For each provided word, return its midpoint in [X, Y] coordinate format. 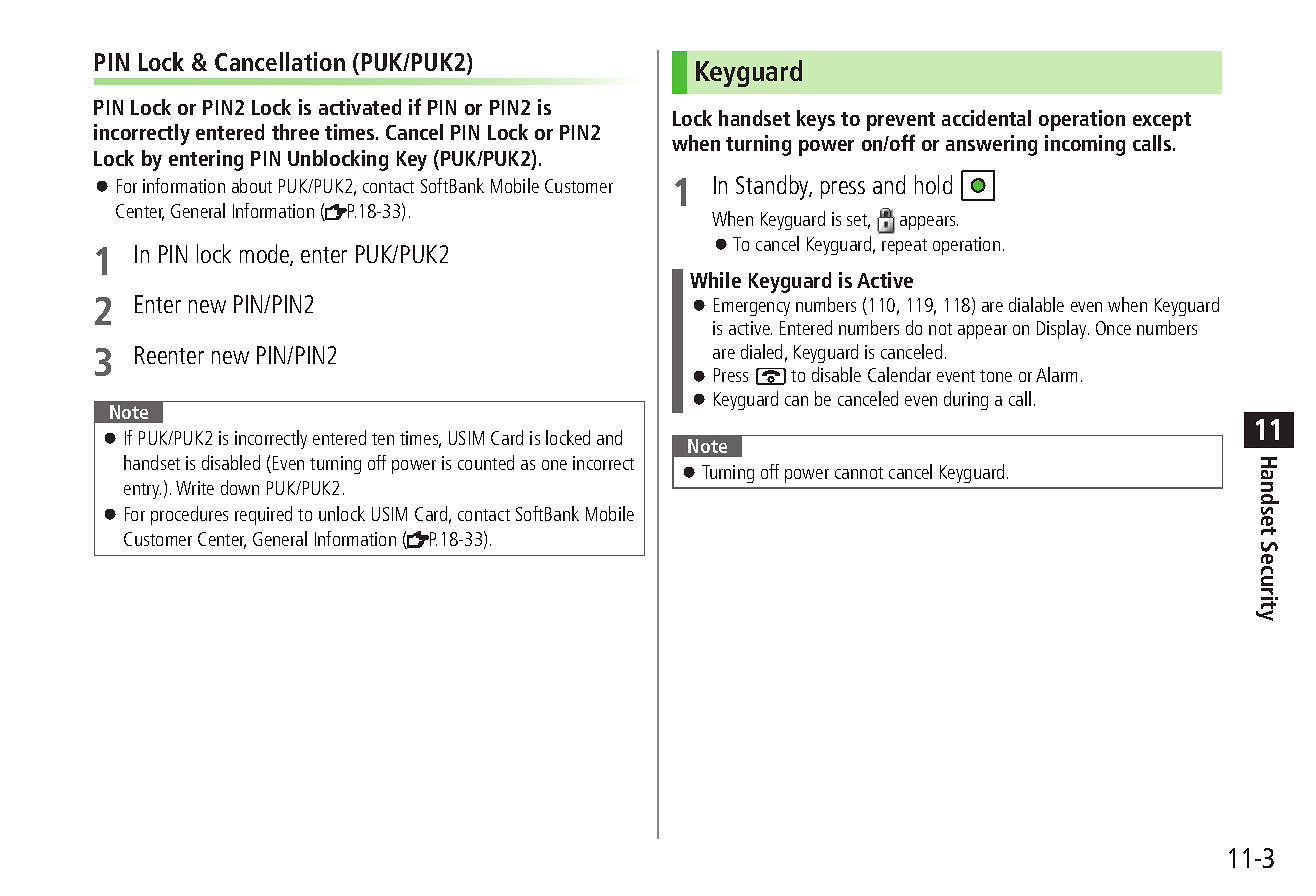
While [715, 280]
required [263, 515]
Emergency [752, 307]
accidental [986, 118]
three [295, 132]
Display [1063, 329]
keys [816, 120]
